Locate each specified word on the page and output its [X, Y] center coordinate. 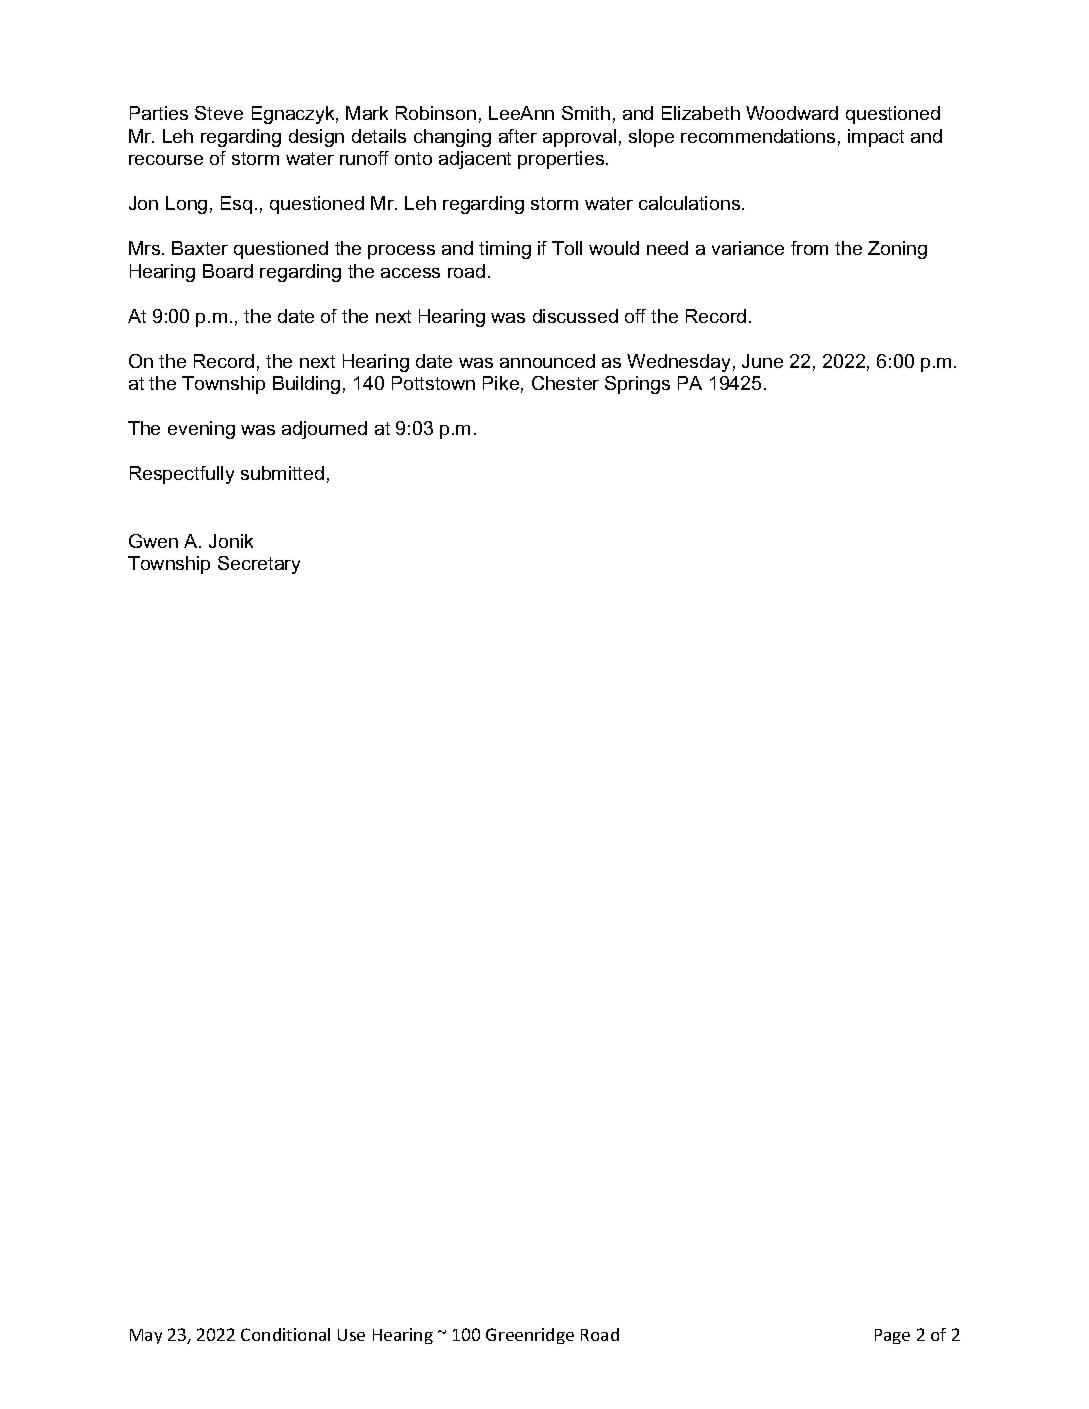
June [762, 361]
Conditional [285, 1334]
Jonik [231, 541]
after [518, 136]
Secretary [259, 565]
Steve [219, 113]
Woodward [792, 113]
